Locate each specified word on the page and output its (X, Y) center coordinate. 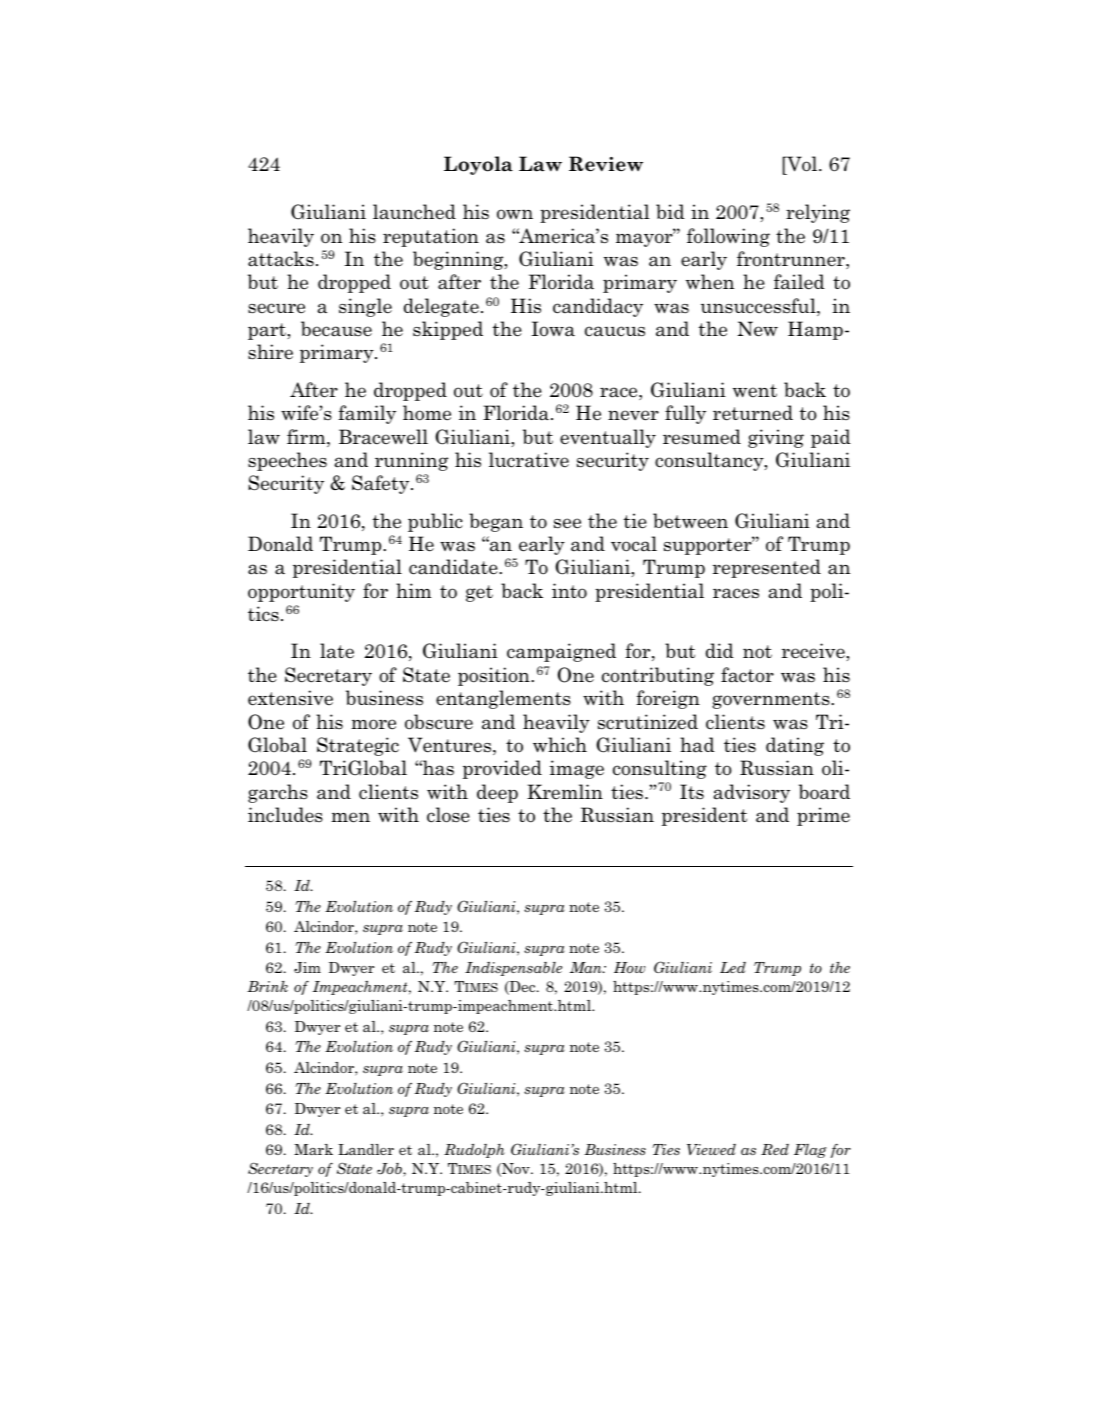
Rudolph (474, 1151)
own (515, 214)
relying (818, 213)
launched (414, 212)
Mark (313, 1149)
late (337, 651)
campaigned (561, 652)
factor (747, 675)
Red (775, 1149)
